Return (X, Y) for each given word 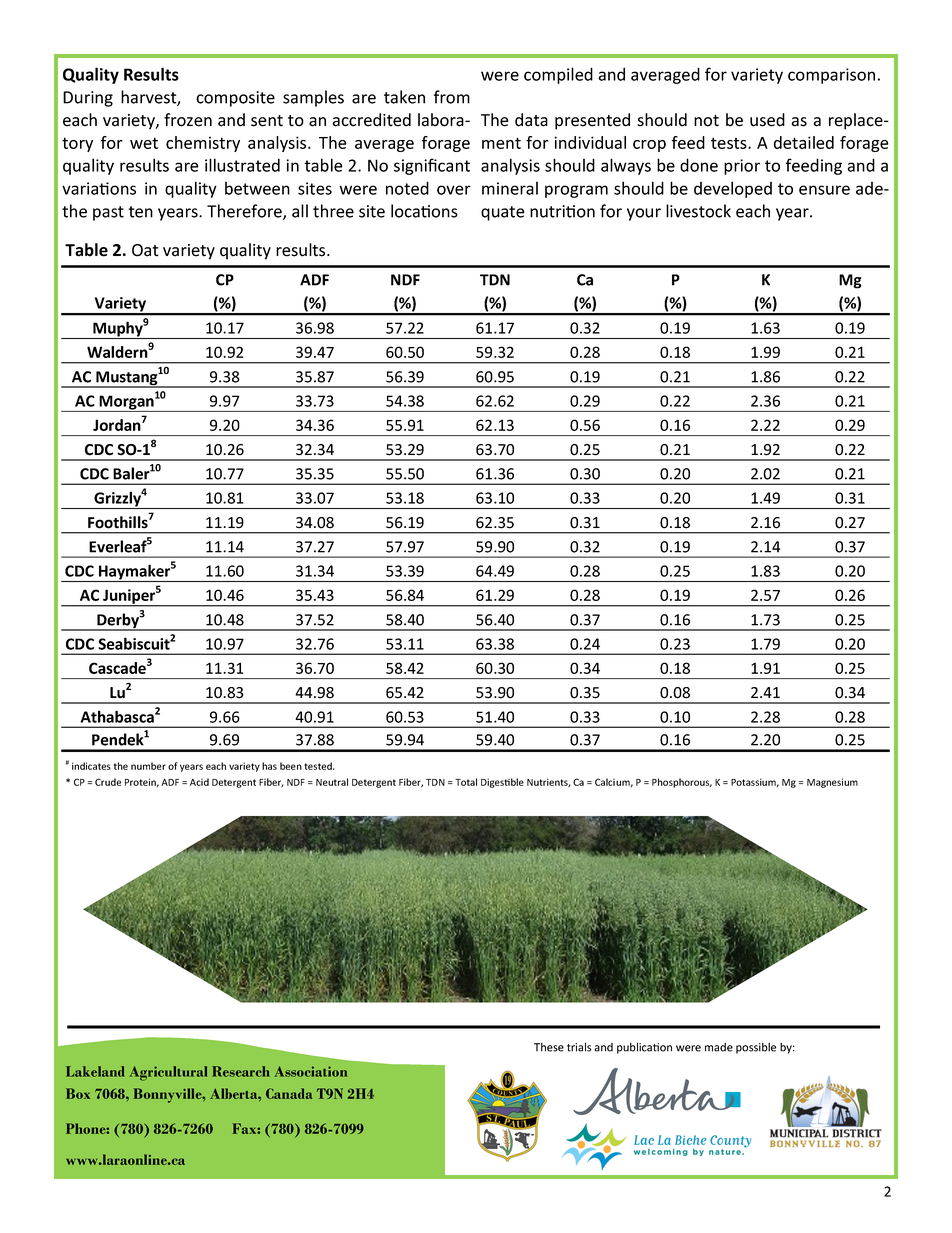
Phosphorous (682, 783)
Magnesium (832, 783)
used (767, 120)
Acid (199, 782)
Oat (145, 250)
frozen (188, 120)
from (452, 97)
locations (424, 211)
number (148, 766)
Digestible (502, 783)
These (549, 1047)
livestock (698, 211)
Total (466, 782)
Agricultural (168, 1073)
